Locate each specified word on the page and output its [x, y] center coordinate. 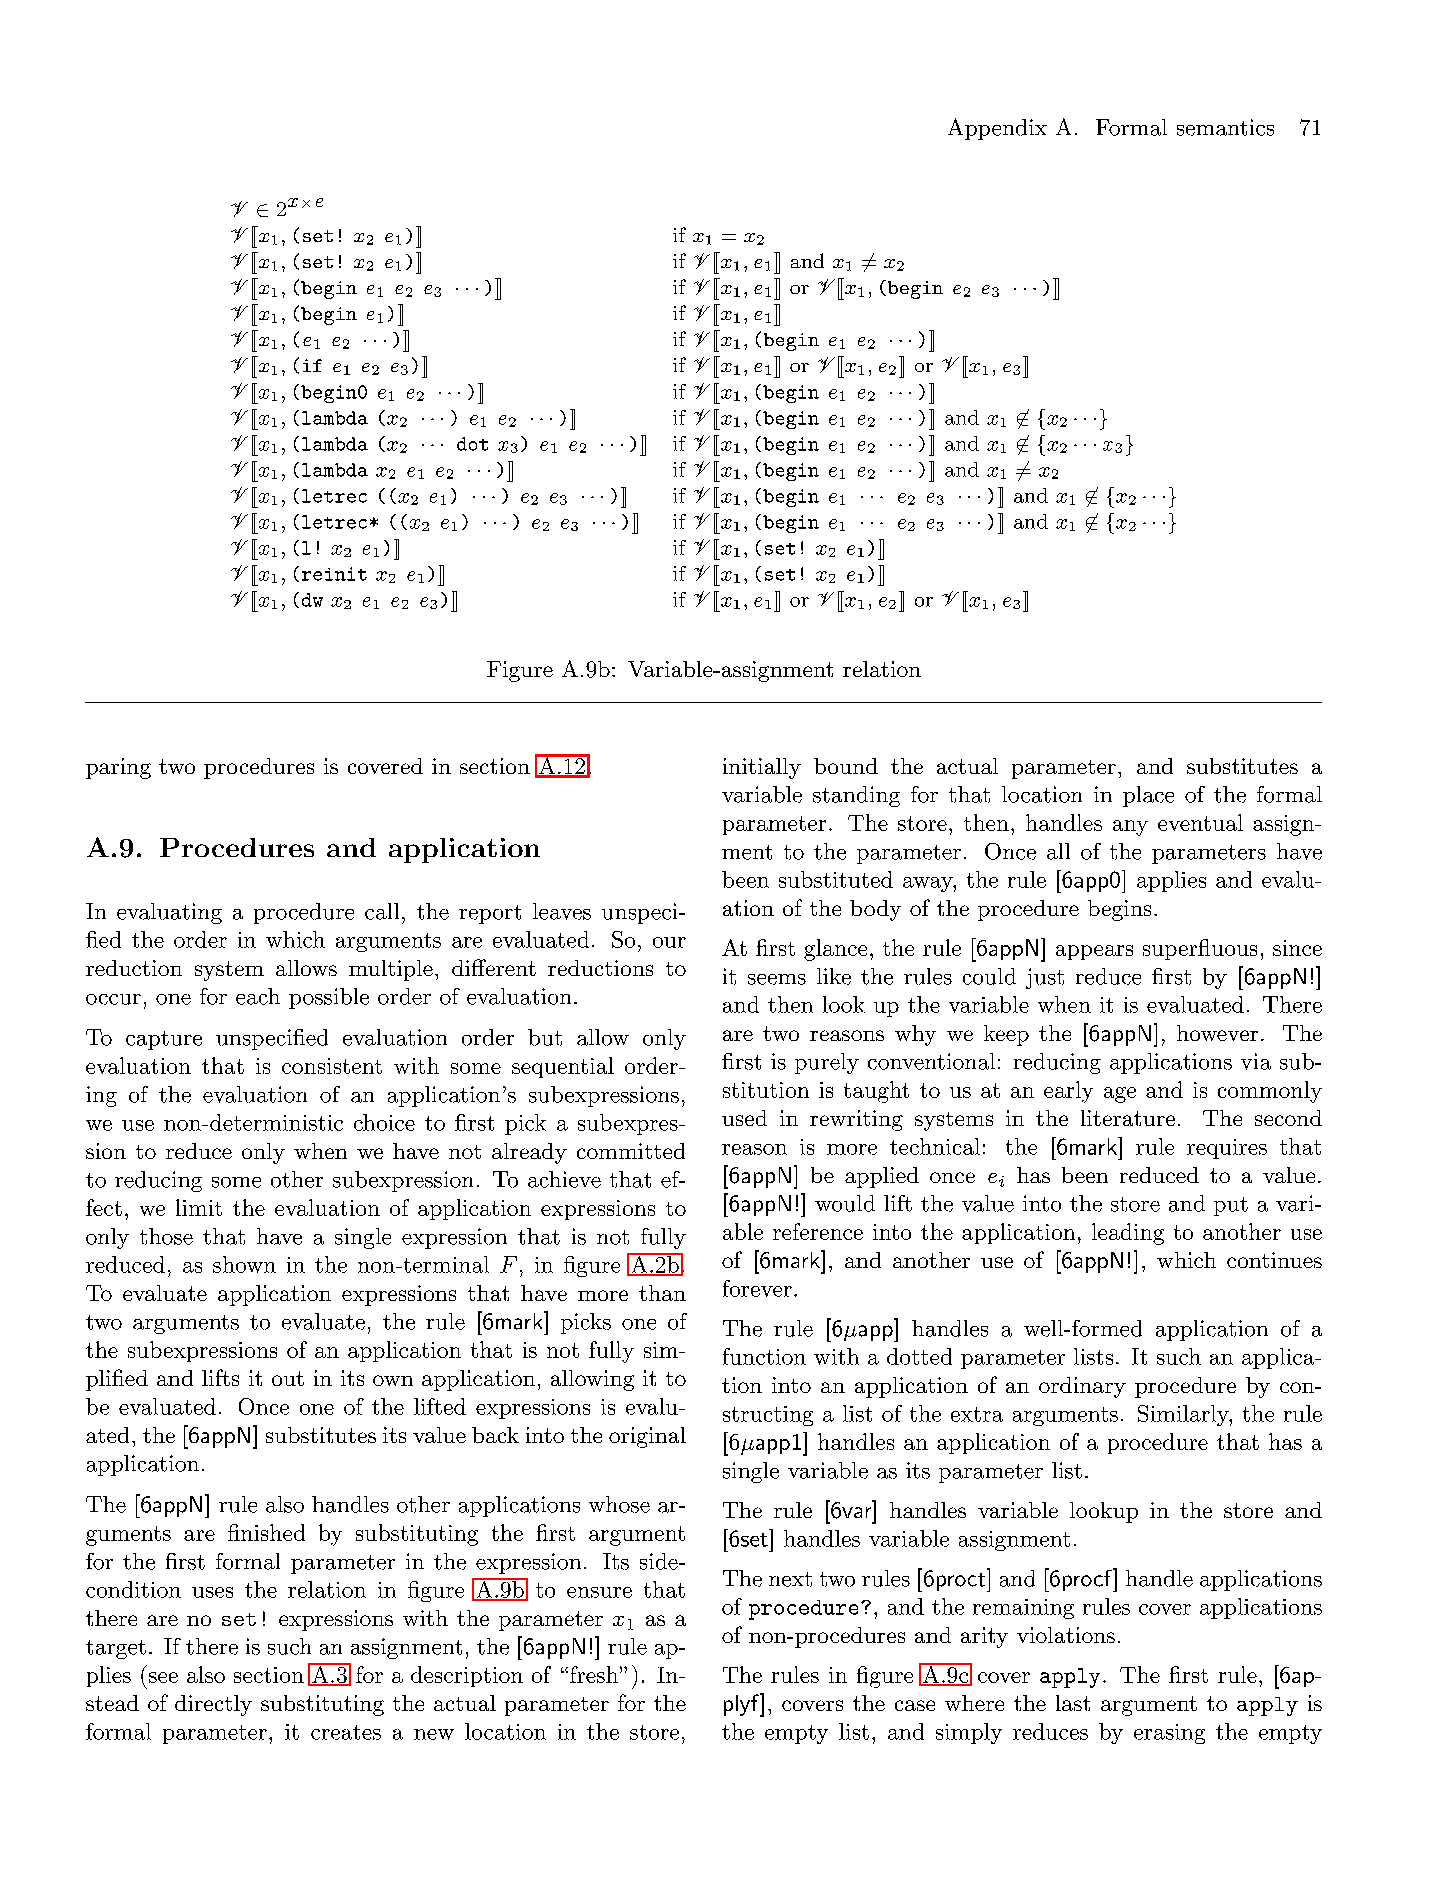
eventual [1200, 822]
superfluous [1200, 949]
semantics [1225, 127]
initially [762, 768]
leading [1128, 1234]
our [669, 942]
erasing [1169, 1734]
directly [213, 1705]
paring [118, 768]
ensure [599, 1592]
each [258, 996]
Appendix [997, 129]
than [662, 1293]
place [1148, 796]
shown [244, 1264]
